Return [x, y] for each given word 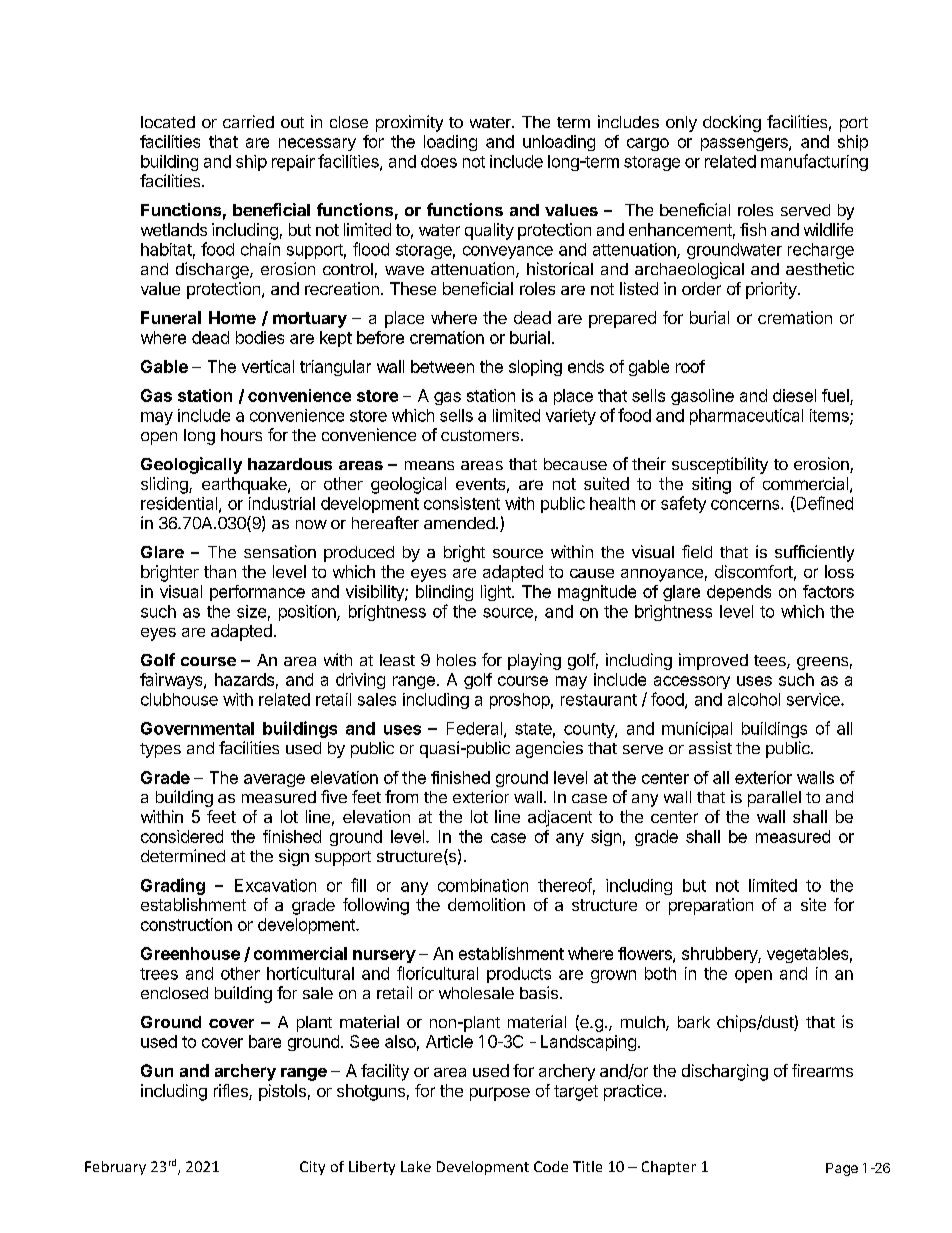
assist [710, 747]
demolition [486, 904]
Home [232, 317]
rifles [232, 1092]
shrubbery [720, 955]
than [220, 571]
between [442, 366]
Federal [474, 728]
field [697, 551]
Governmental [197, 728]
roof [690, 366]
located [168, 122]
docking [732, 123]
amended [459, 523]
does [439, 161]
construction [186, 924]
